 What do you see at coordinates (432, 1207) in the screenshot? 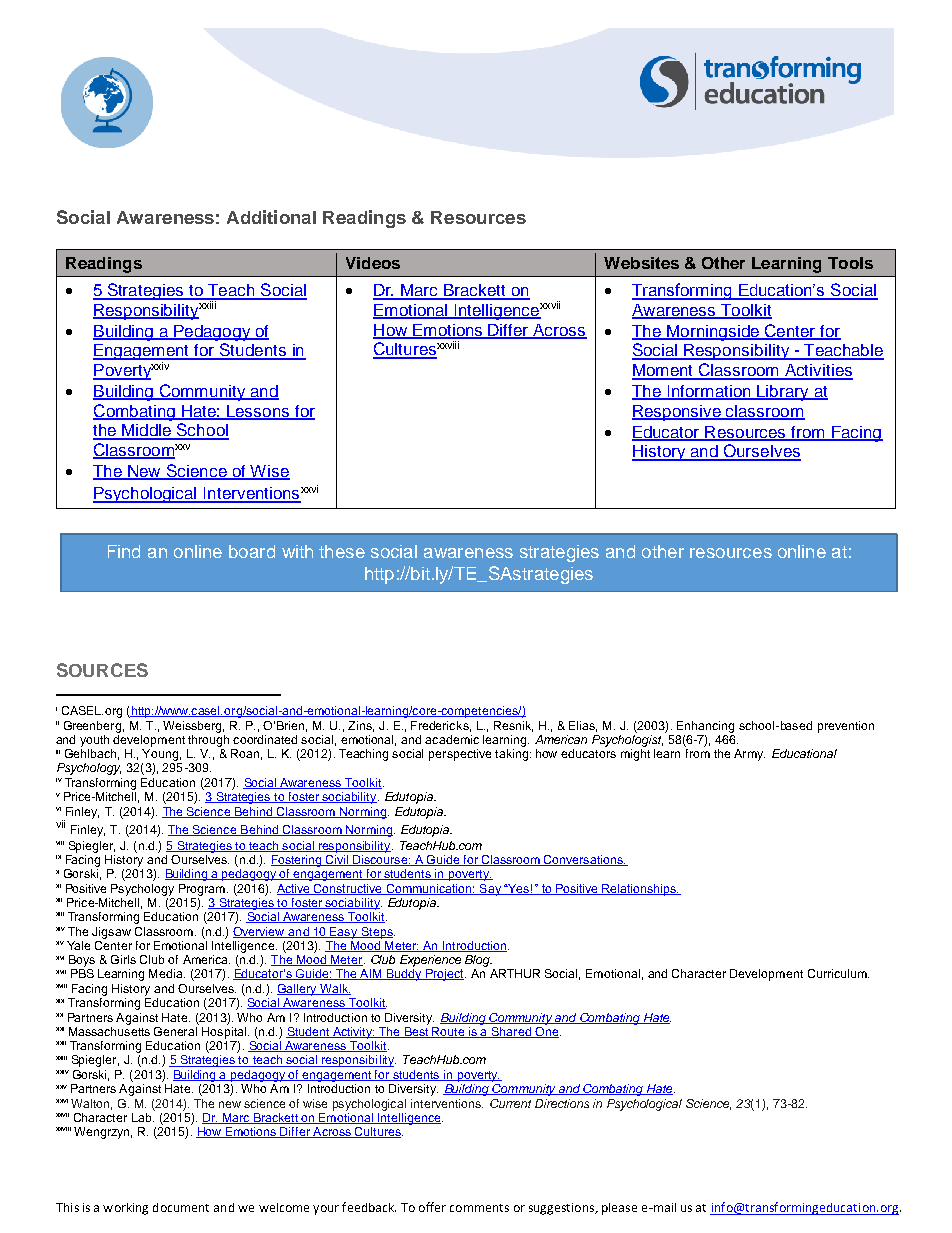
I see `offer` at bounding box center [432, 1207].
